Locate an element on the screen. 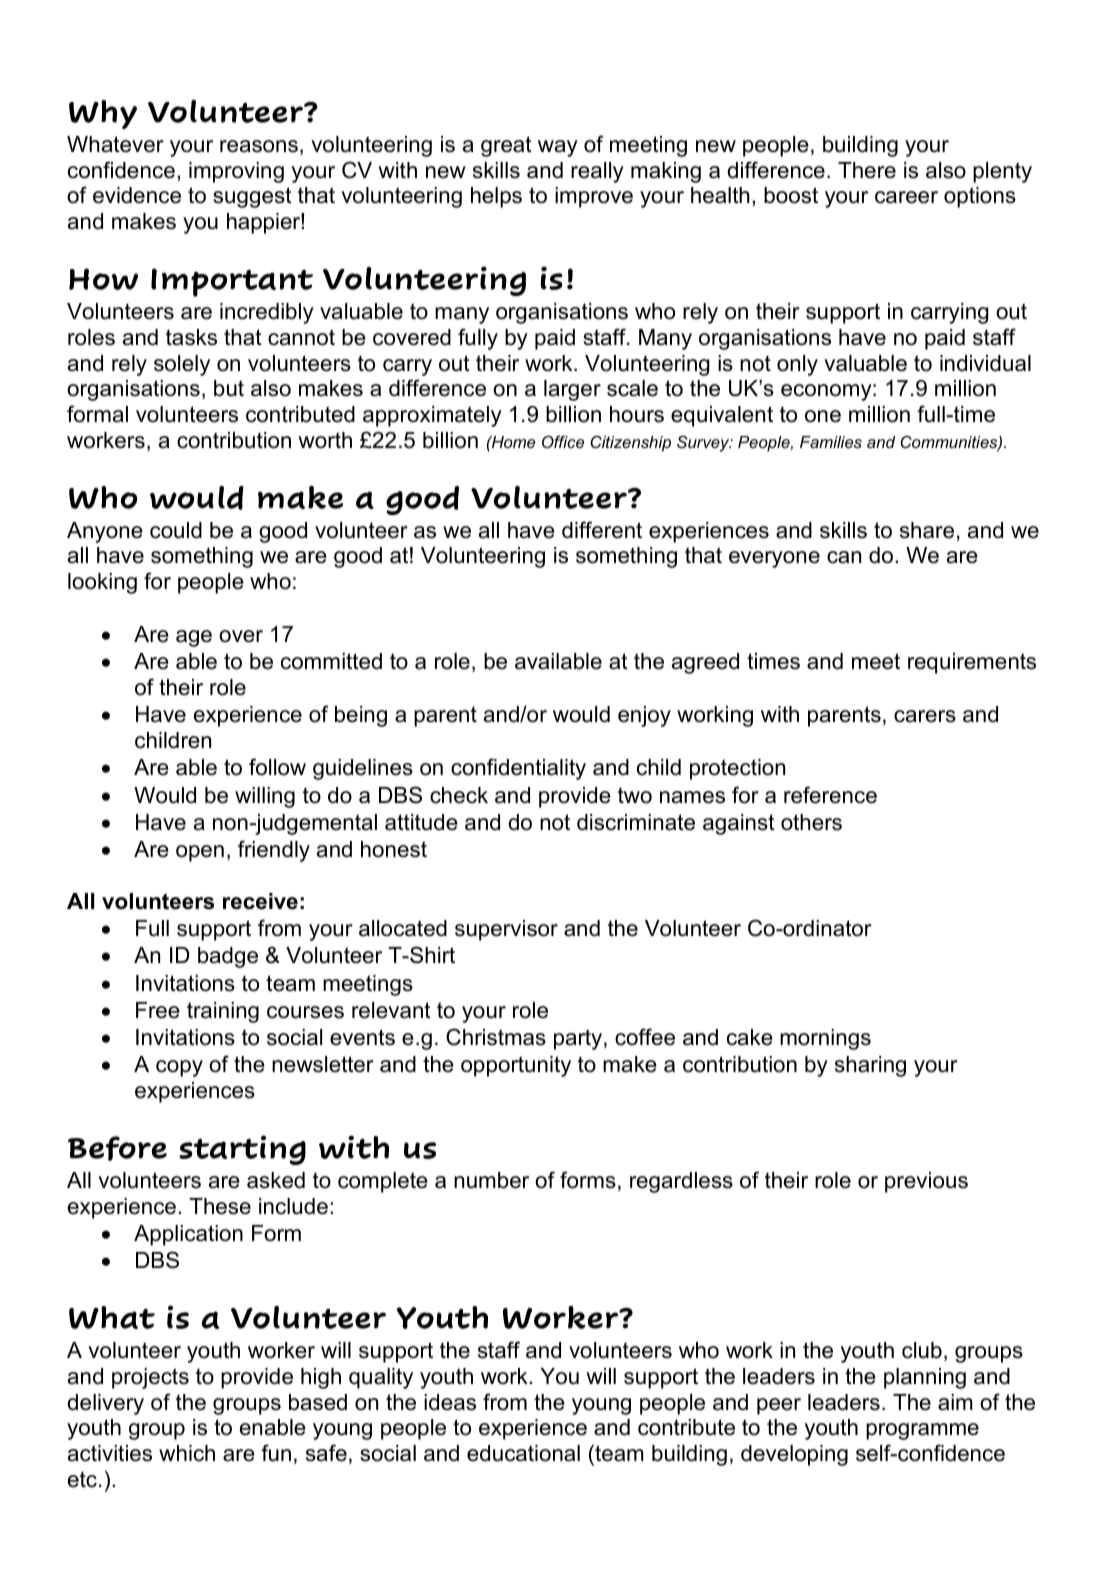  improving is located at coordinates (236, 172).
